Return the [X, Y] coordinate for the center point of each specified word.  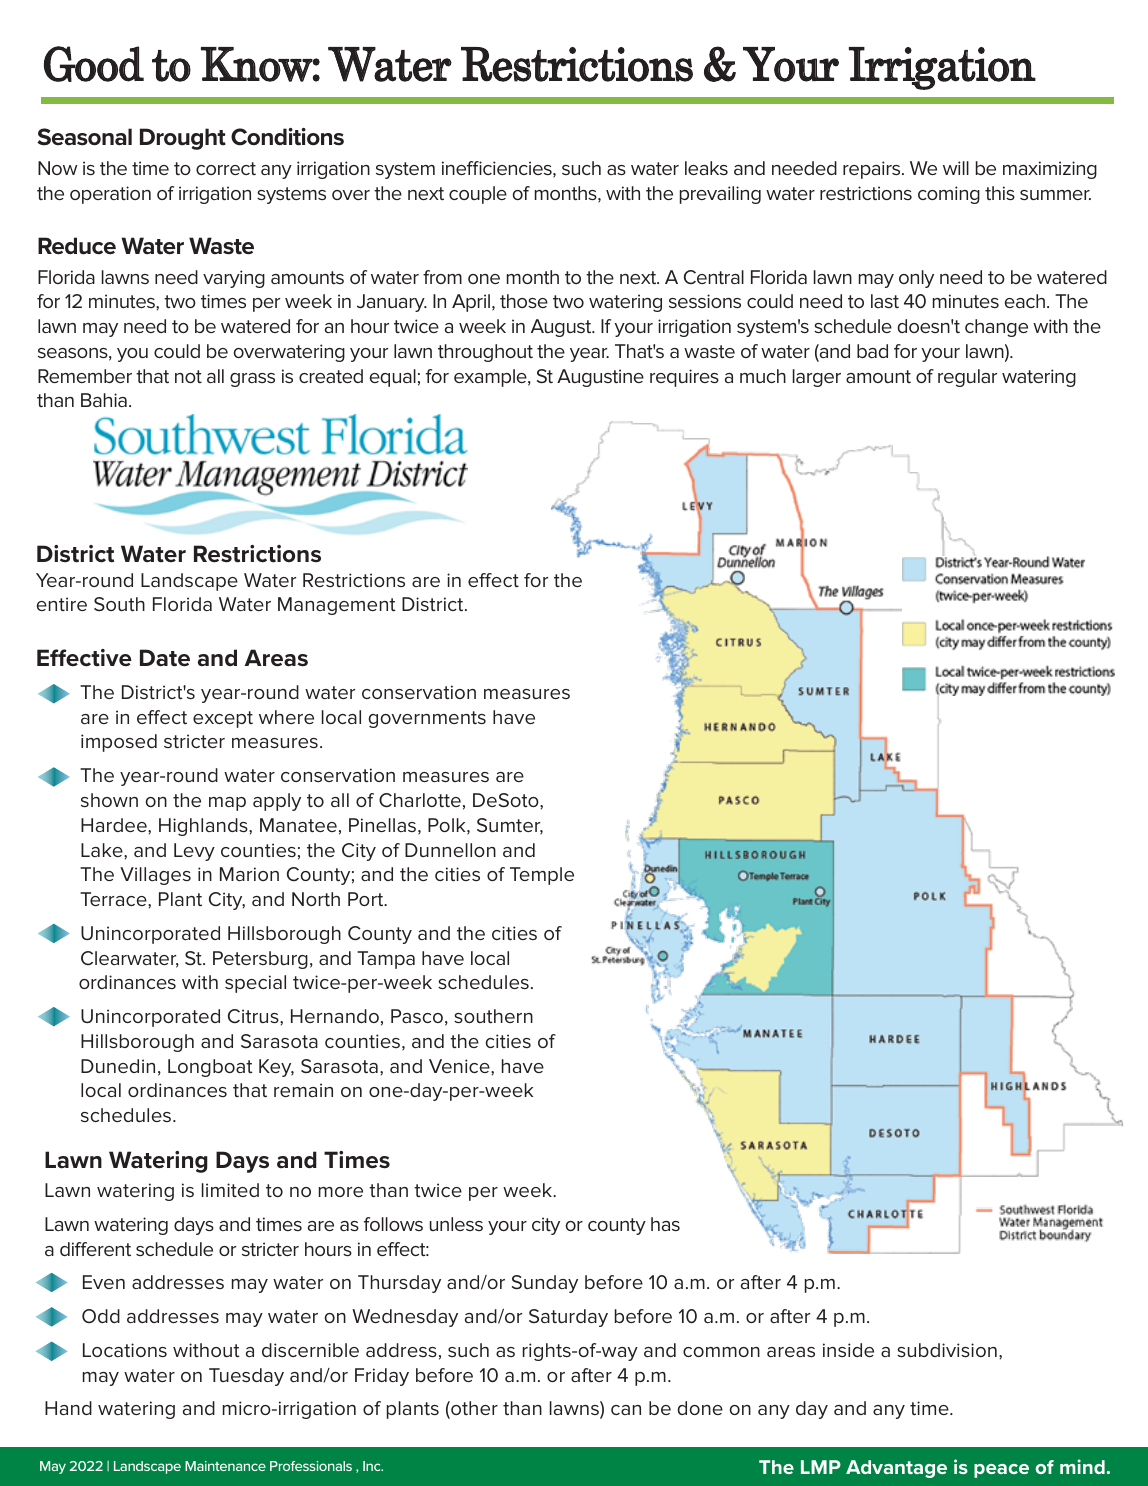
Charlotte [420, 800]
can [626, 1410]
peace [1001, 1471]
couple [478, 195]
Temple [542, 876]
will [956, 168]
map [227, 804]
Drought [183, 139]
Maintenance [225, 1466]
